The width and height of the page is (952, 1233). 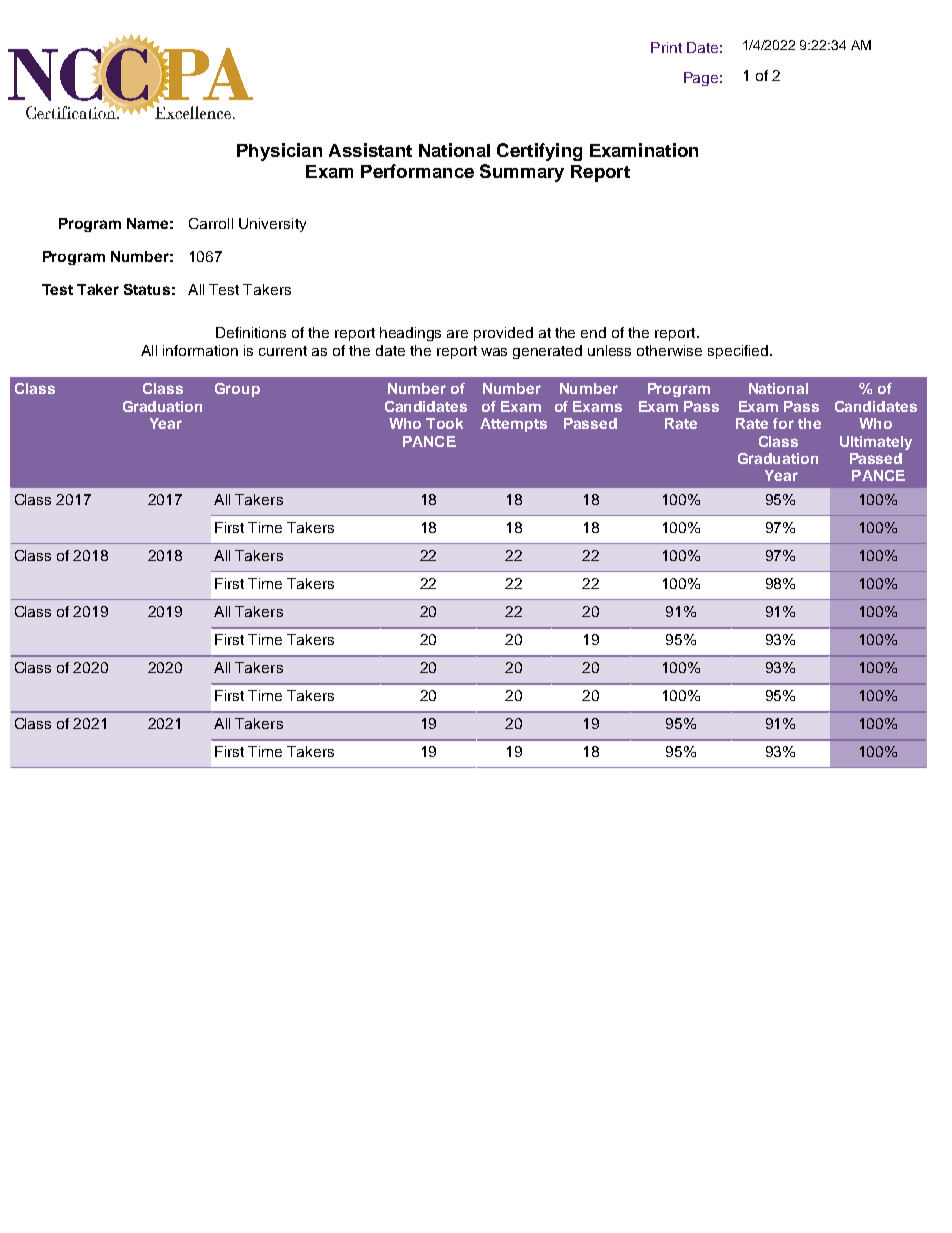 What do you see at coordinates (279, 152) in the page?
I see `Physician` at bounding box center [279, 152].
